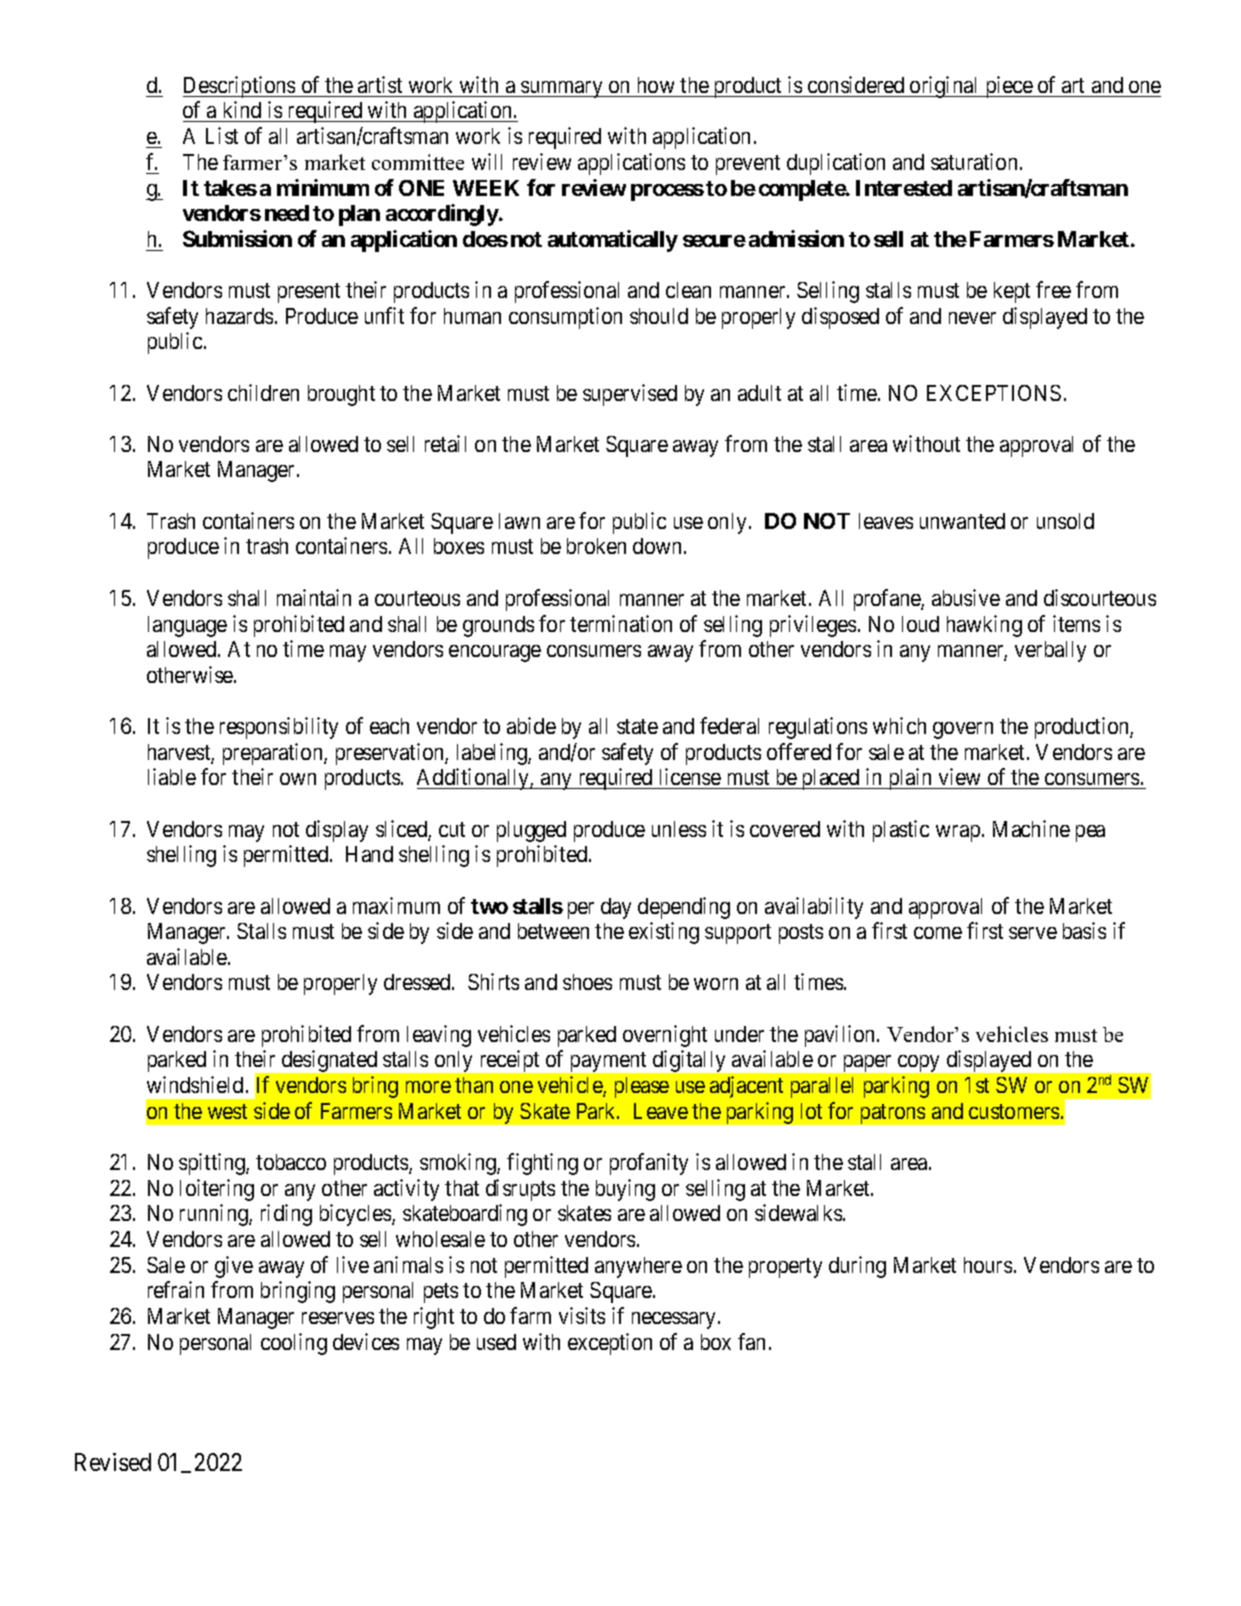 Image resolution: width=1241 pixels, height=1606 pixels. What do you see at coordinates (974, 161) in the image?
I see `saturation` at bounding box center [974, 161].
